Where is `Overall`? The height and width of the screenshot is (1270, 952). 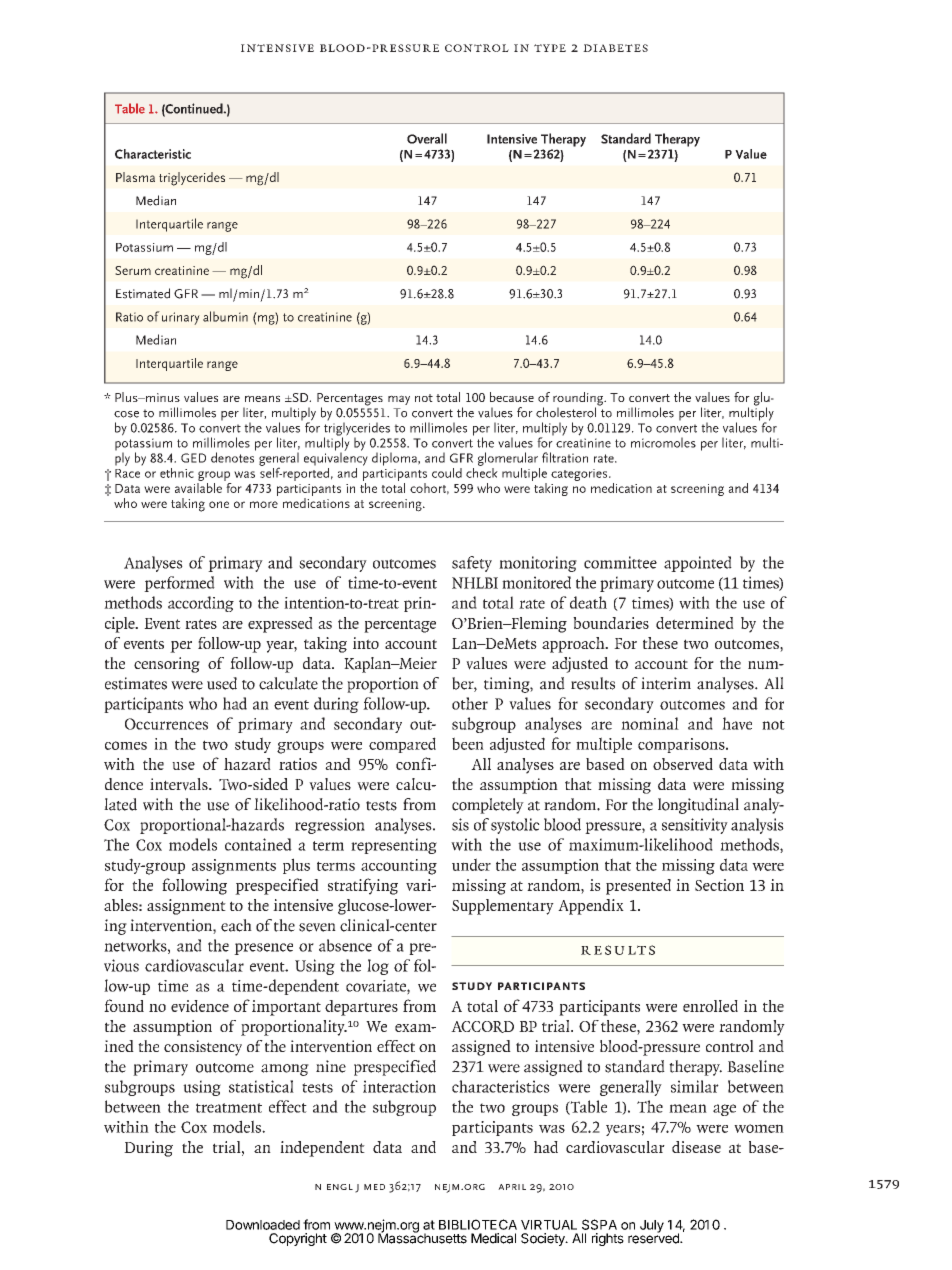 Overall is located at coordinates (427, 138).
